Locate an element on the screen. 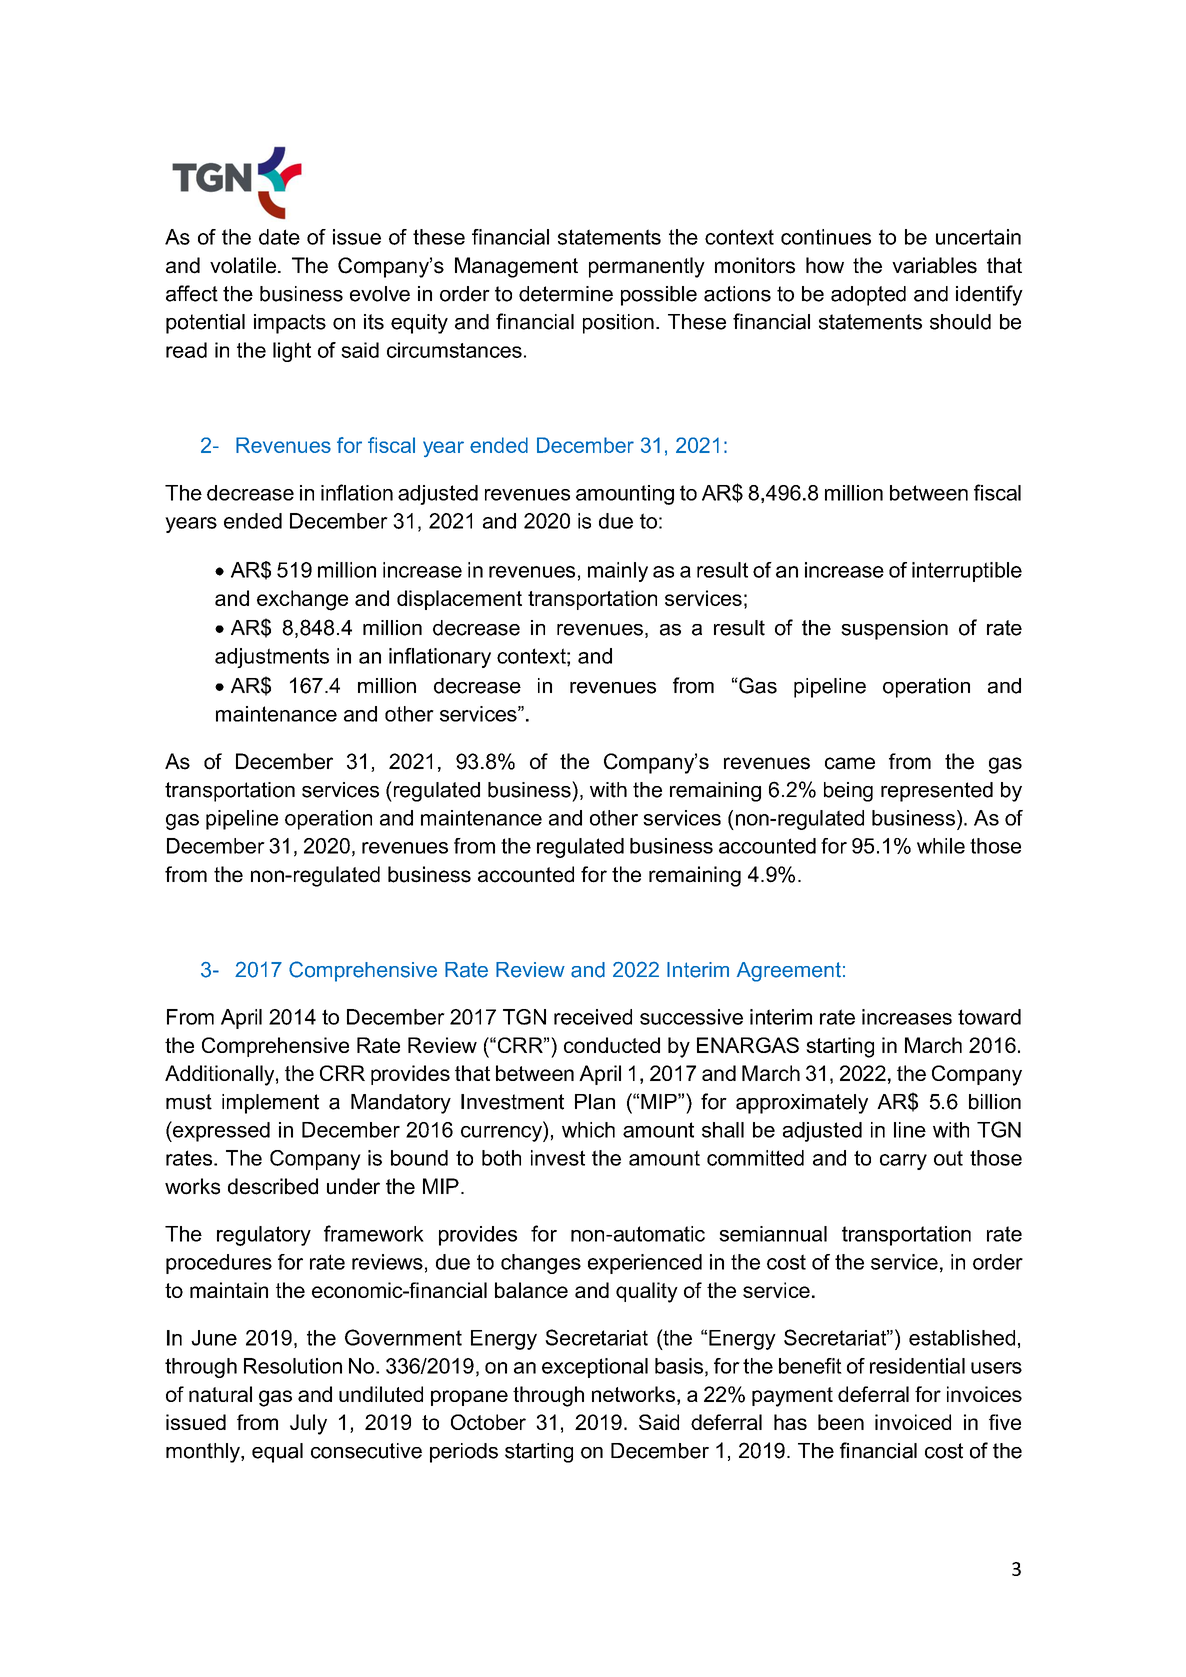  while is located at coordinates (941, 846).
